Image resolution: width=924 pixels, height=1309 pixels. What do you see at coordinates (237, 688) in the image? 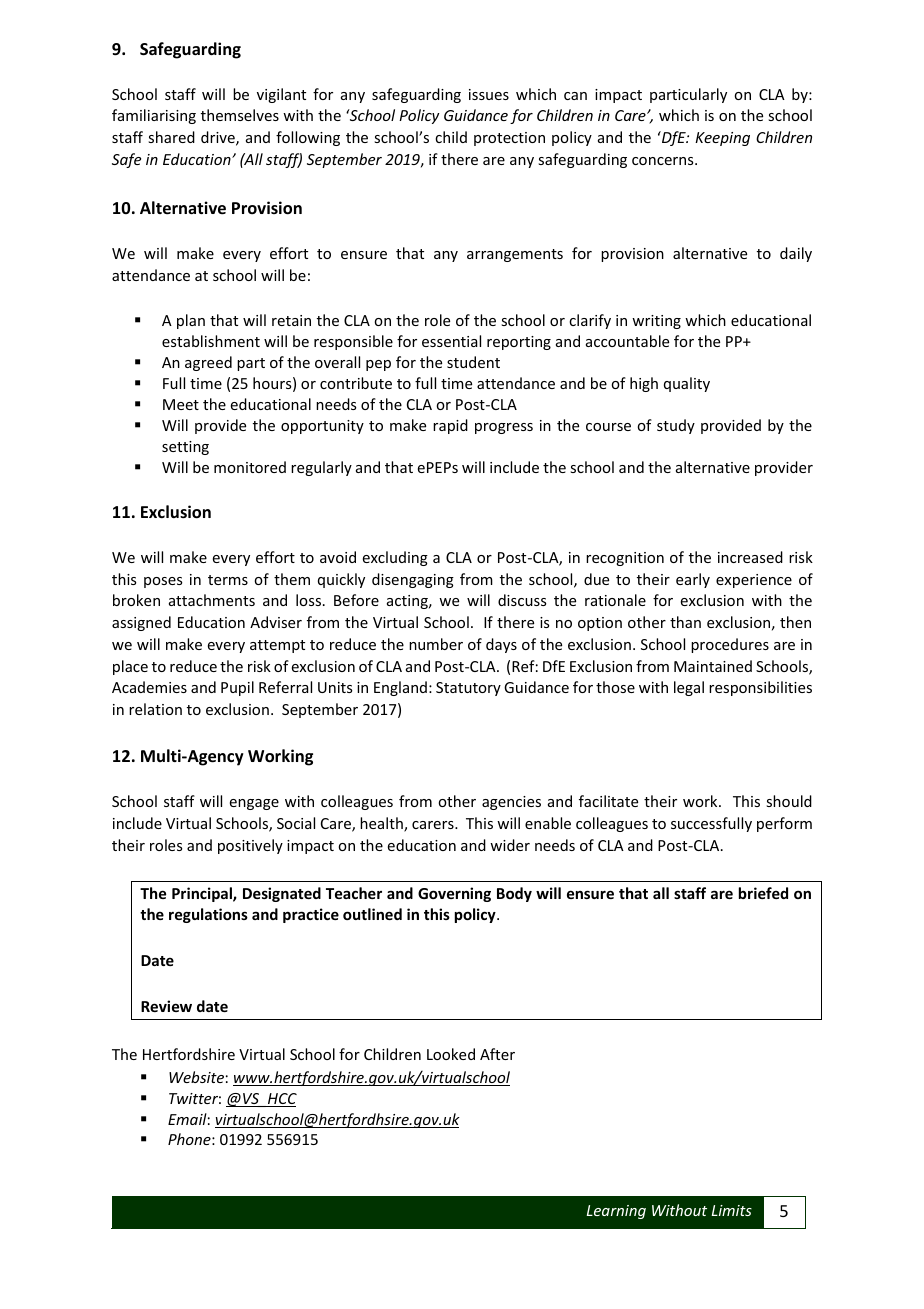
I see `Pupil` at bounding box center [237, 688].
